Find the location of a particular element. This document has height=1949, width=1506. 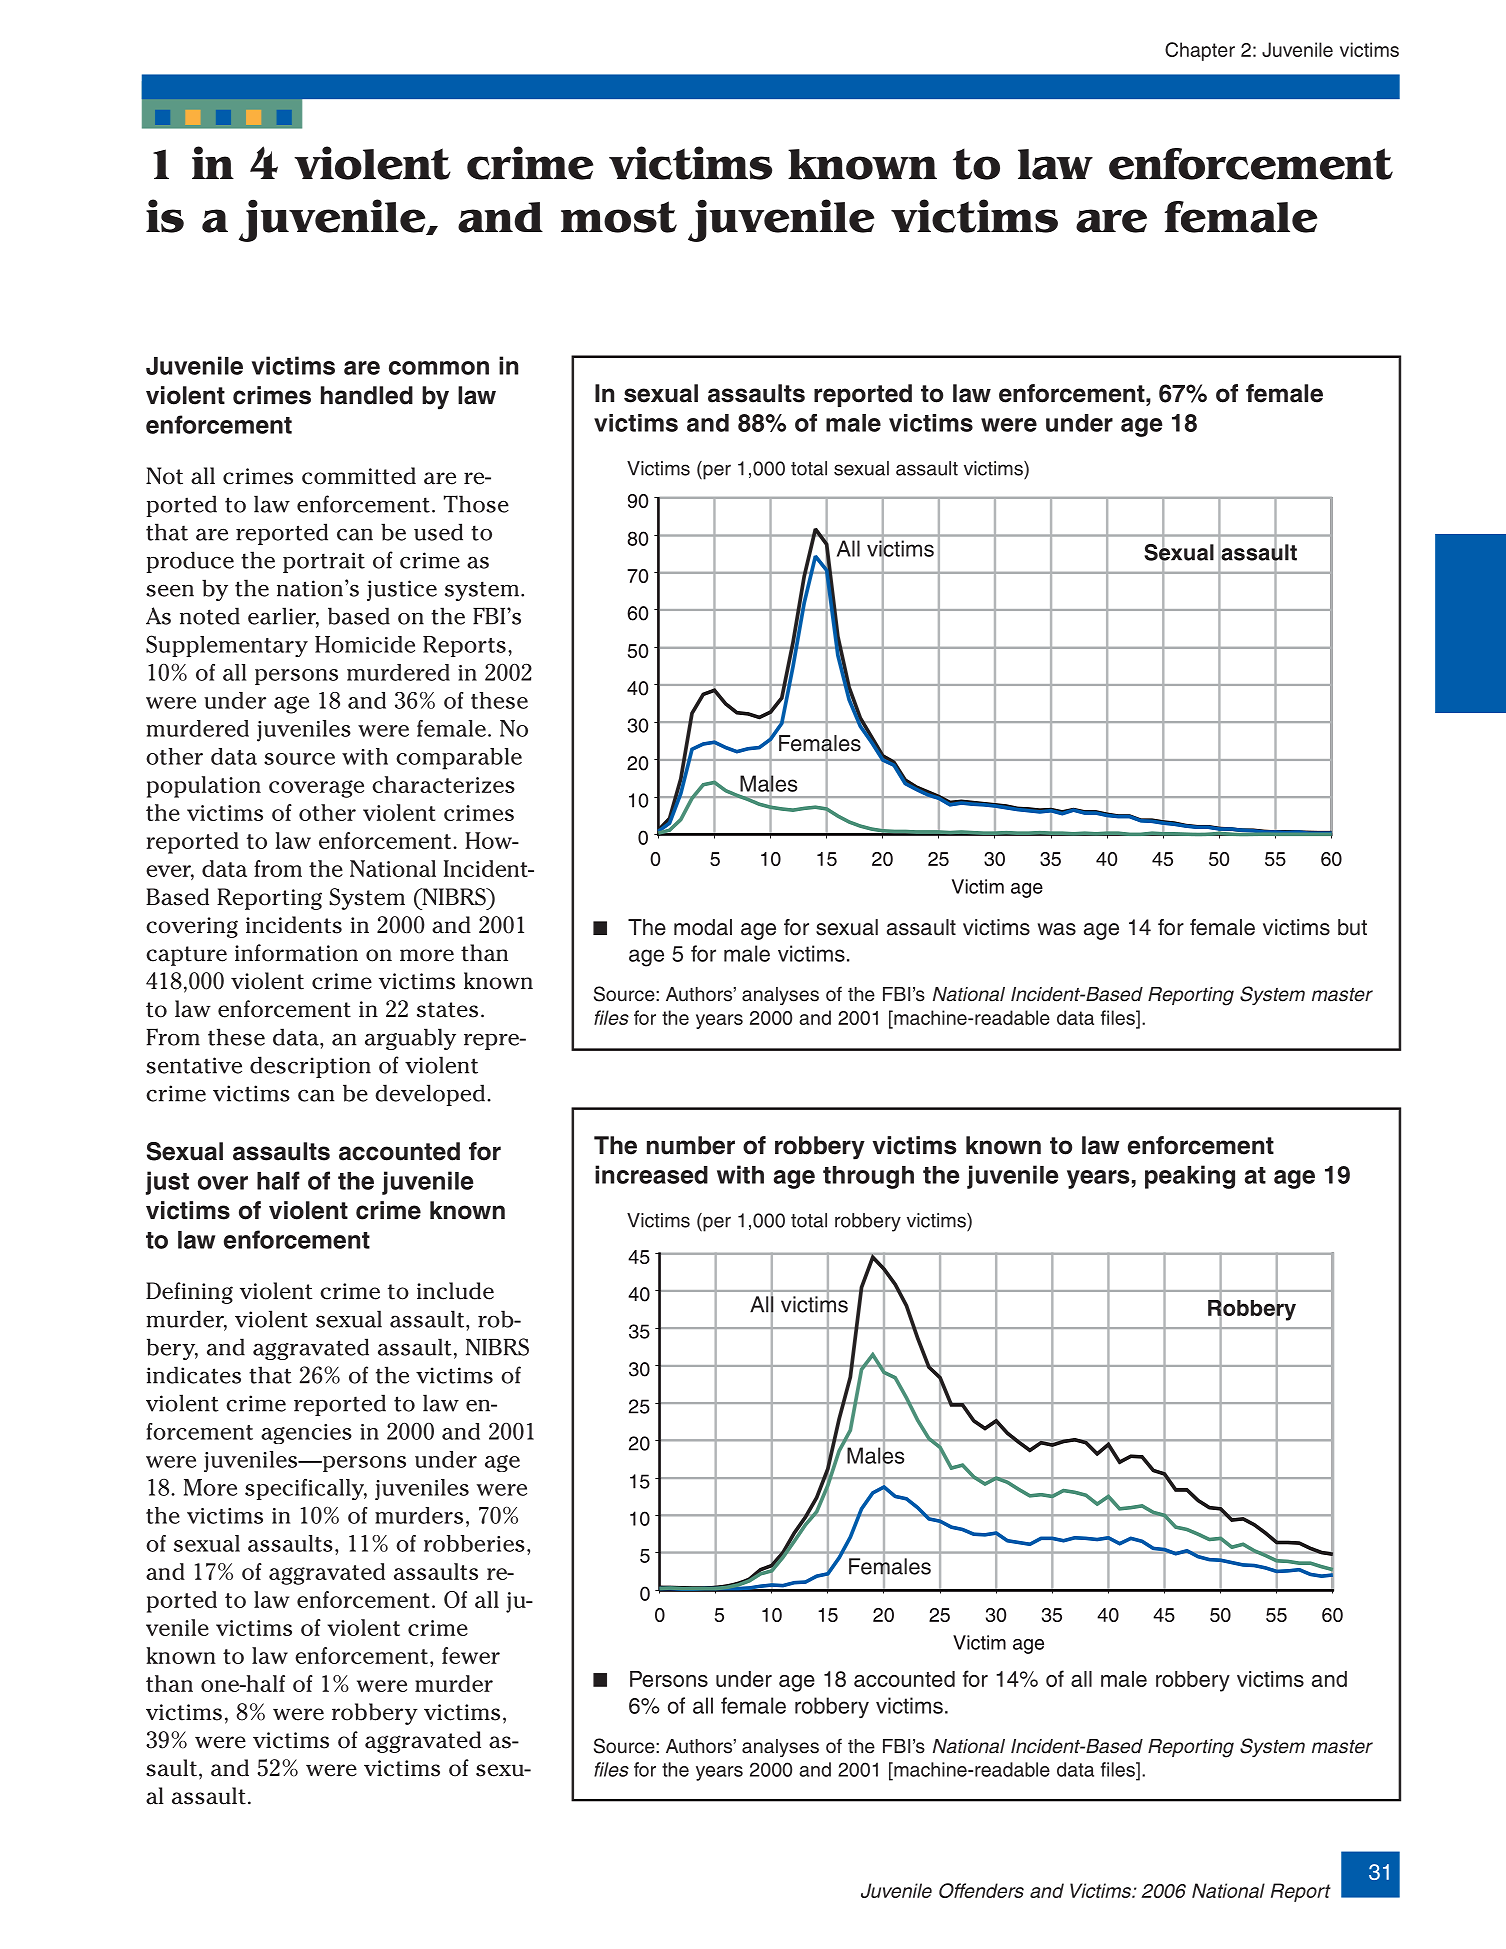

common is located at coordinates (439, 368).
